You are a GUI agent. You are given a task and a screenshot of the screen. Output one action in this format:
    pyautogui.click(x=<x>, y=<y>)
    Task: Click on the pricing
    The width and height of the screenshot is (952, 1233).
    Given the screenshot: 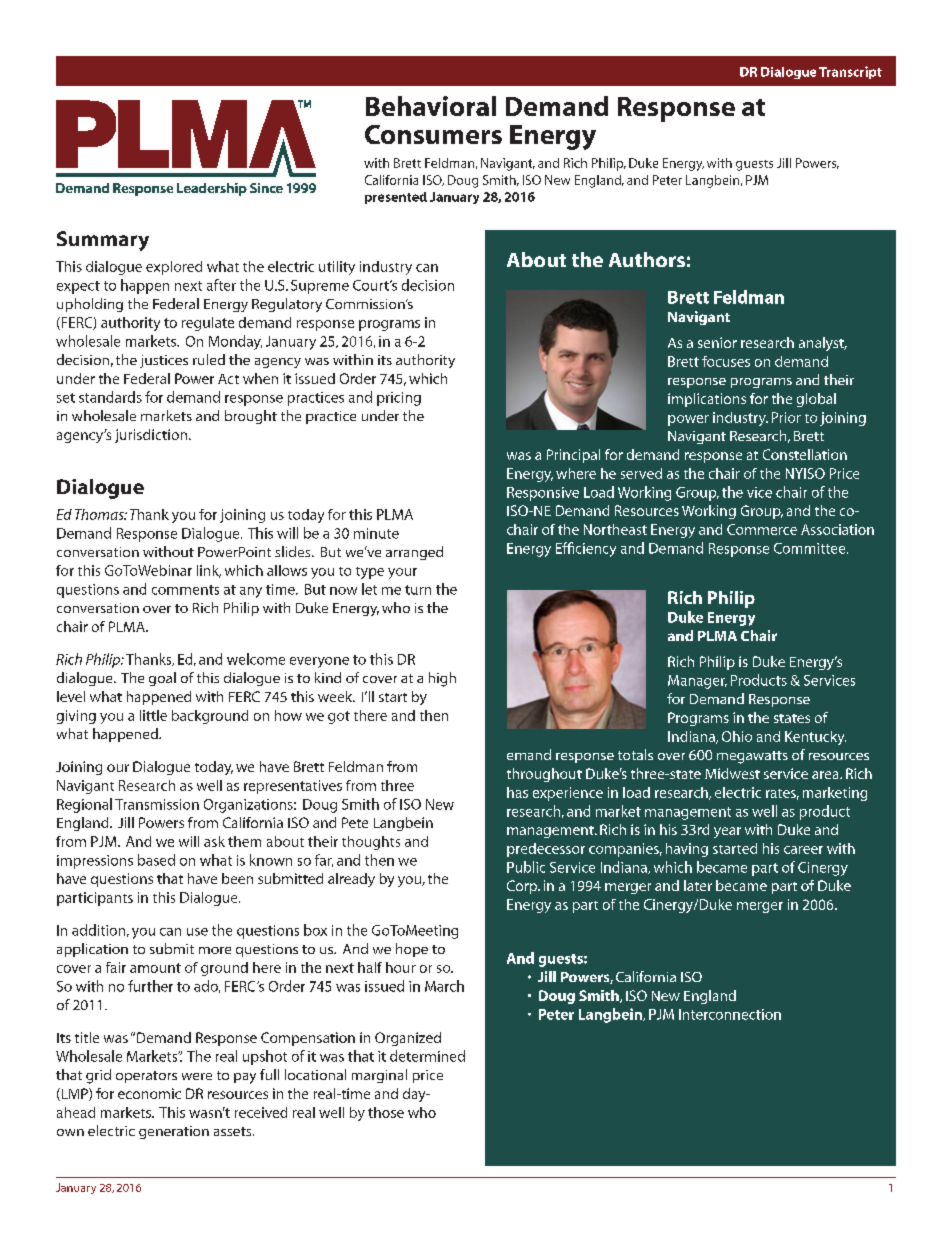 What is the action you would take?
    pyautogui.click(x=399, y=399)
